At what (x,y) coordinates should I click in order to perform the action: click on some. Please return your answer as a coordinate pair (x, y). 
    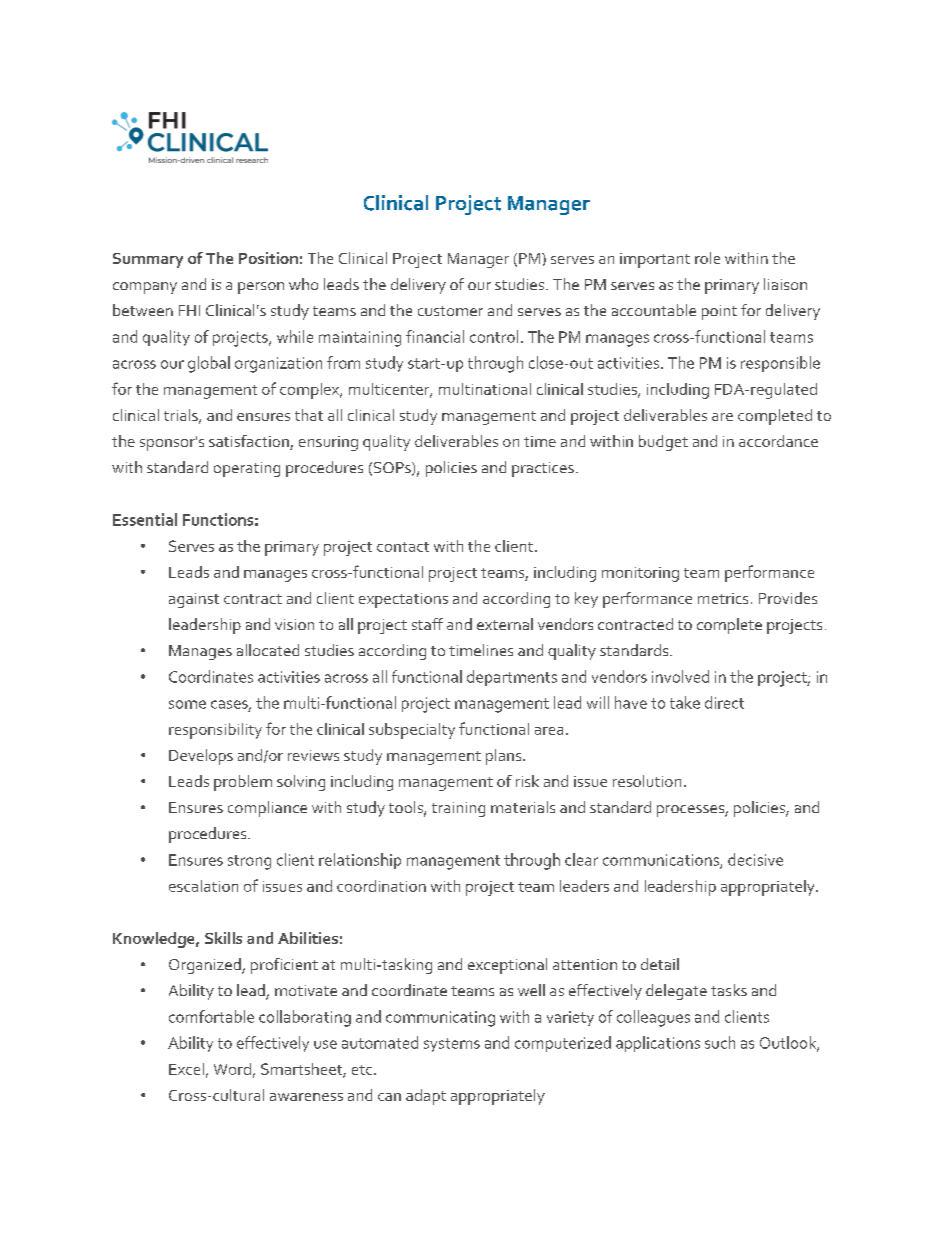
    Looking at the image, I should click on (187, 704).
